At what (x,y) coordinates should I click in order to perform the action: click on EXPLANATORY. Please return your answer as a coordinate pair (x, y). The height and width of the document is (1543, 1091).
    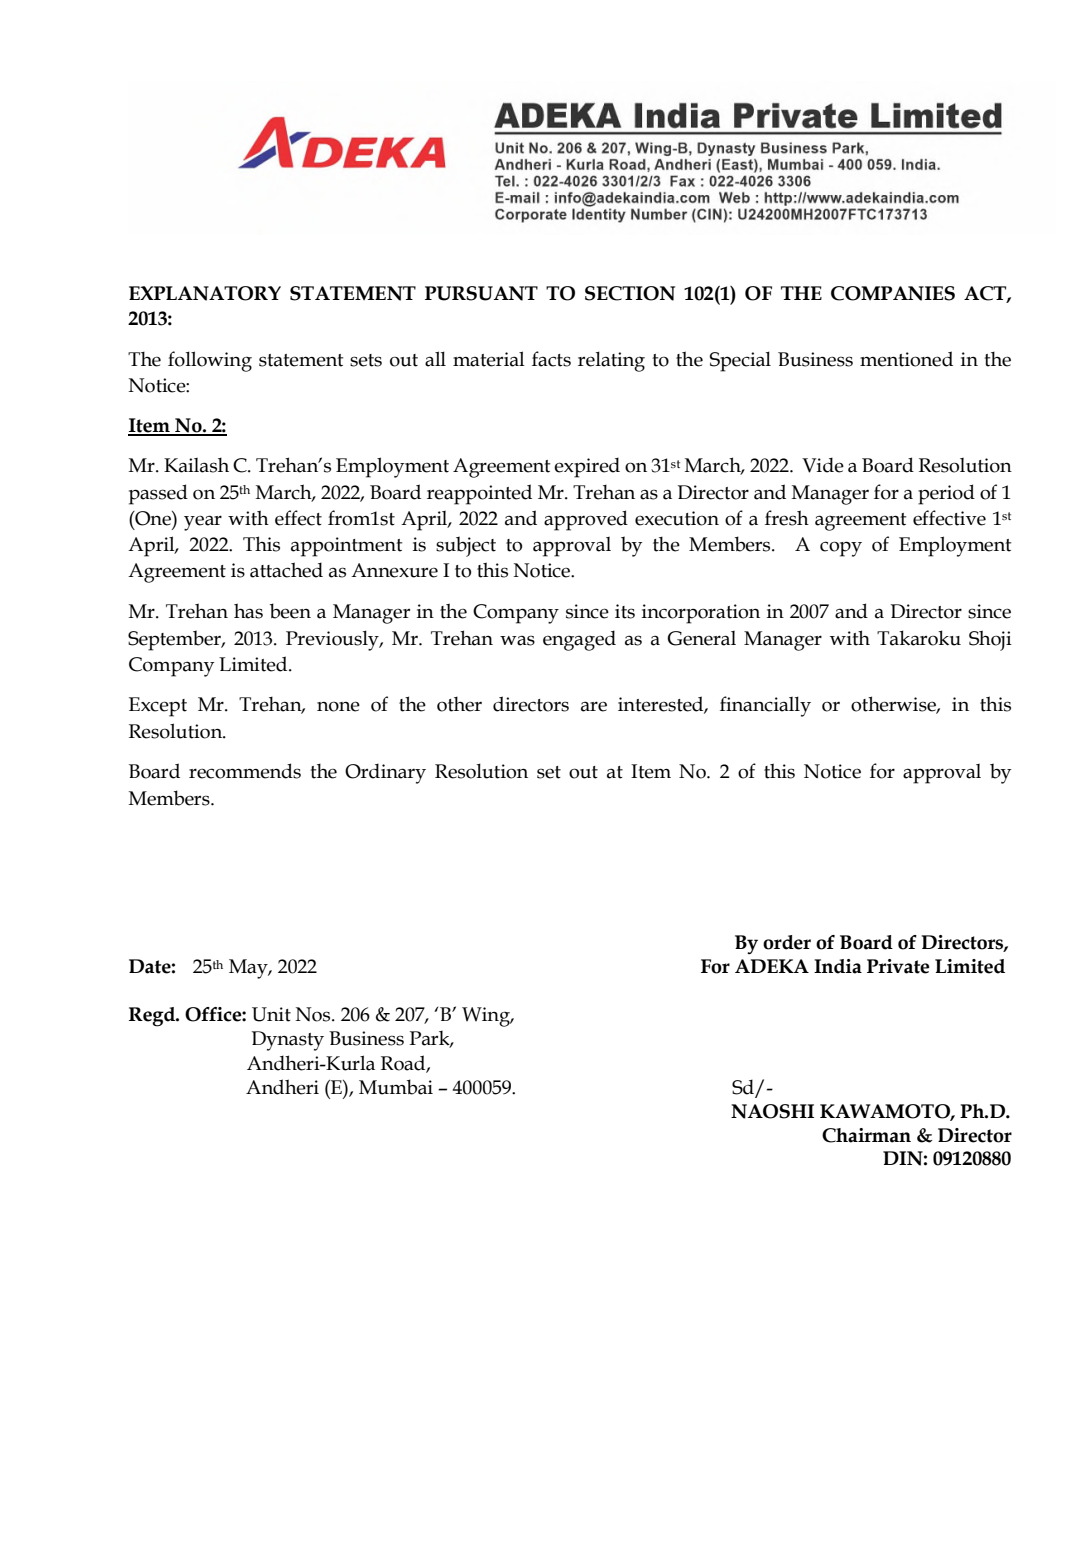
    Looking at the image, I should click on (205, 293).
